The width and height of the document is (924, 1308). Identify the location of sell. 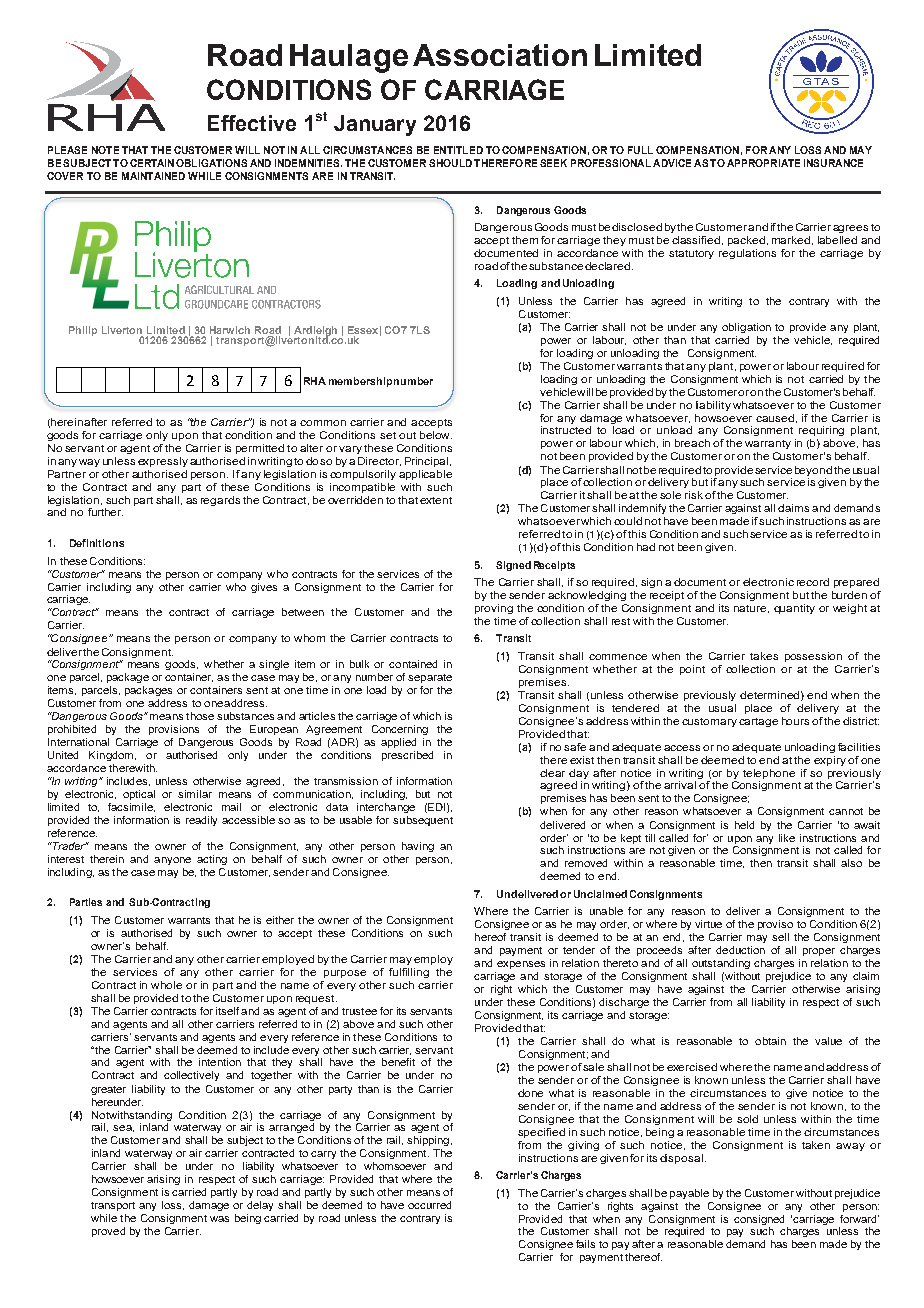
(780, 937).
